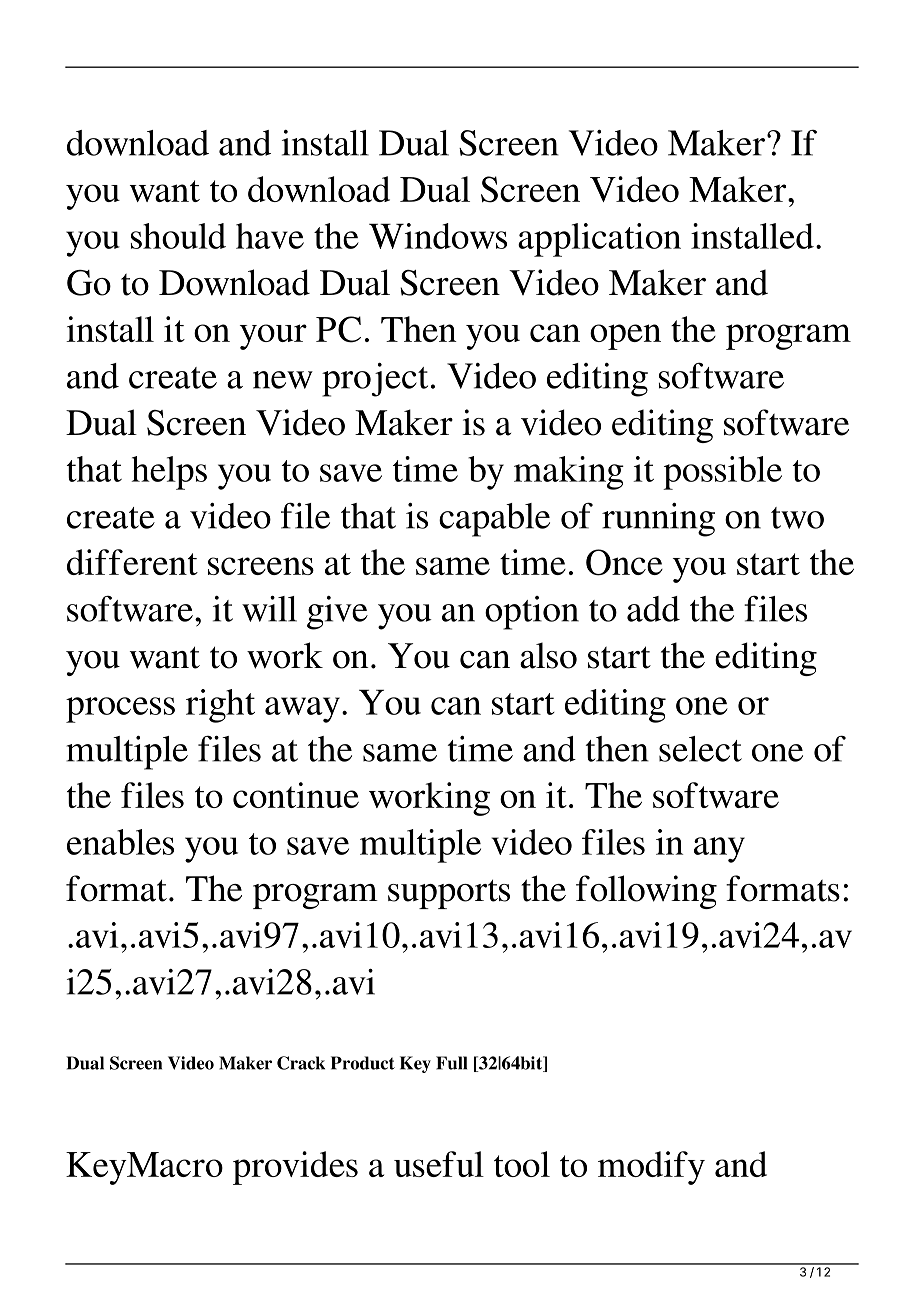 This document has height=1308, width=924. I want to click on enables, so click(120, 842).
